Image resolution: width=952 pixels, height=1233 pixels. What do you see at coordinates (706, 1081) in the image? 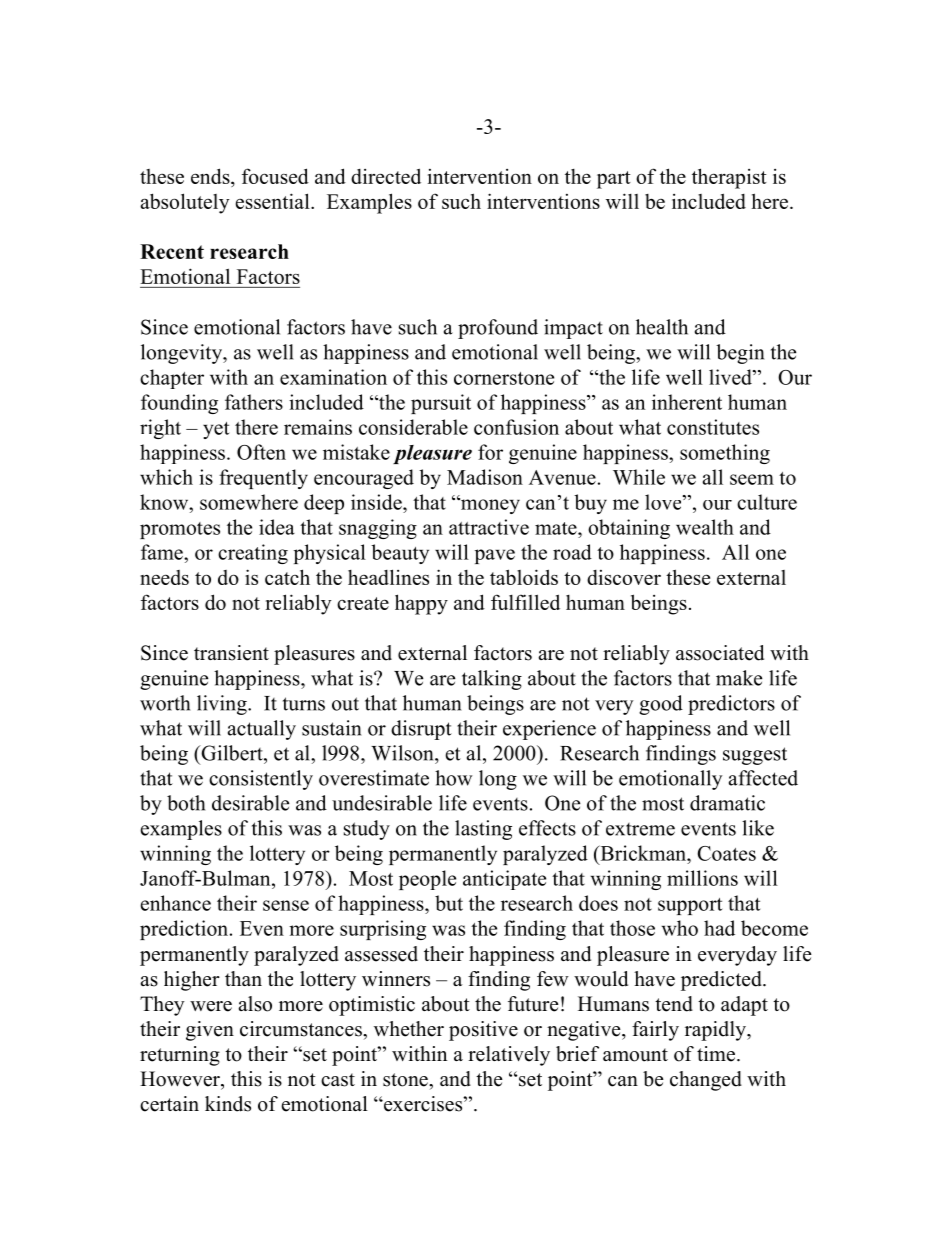
I see `changed` at bounding box center [706, 1081].
